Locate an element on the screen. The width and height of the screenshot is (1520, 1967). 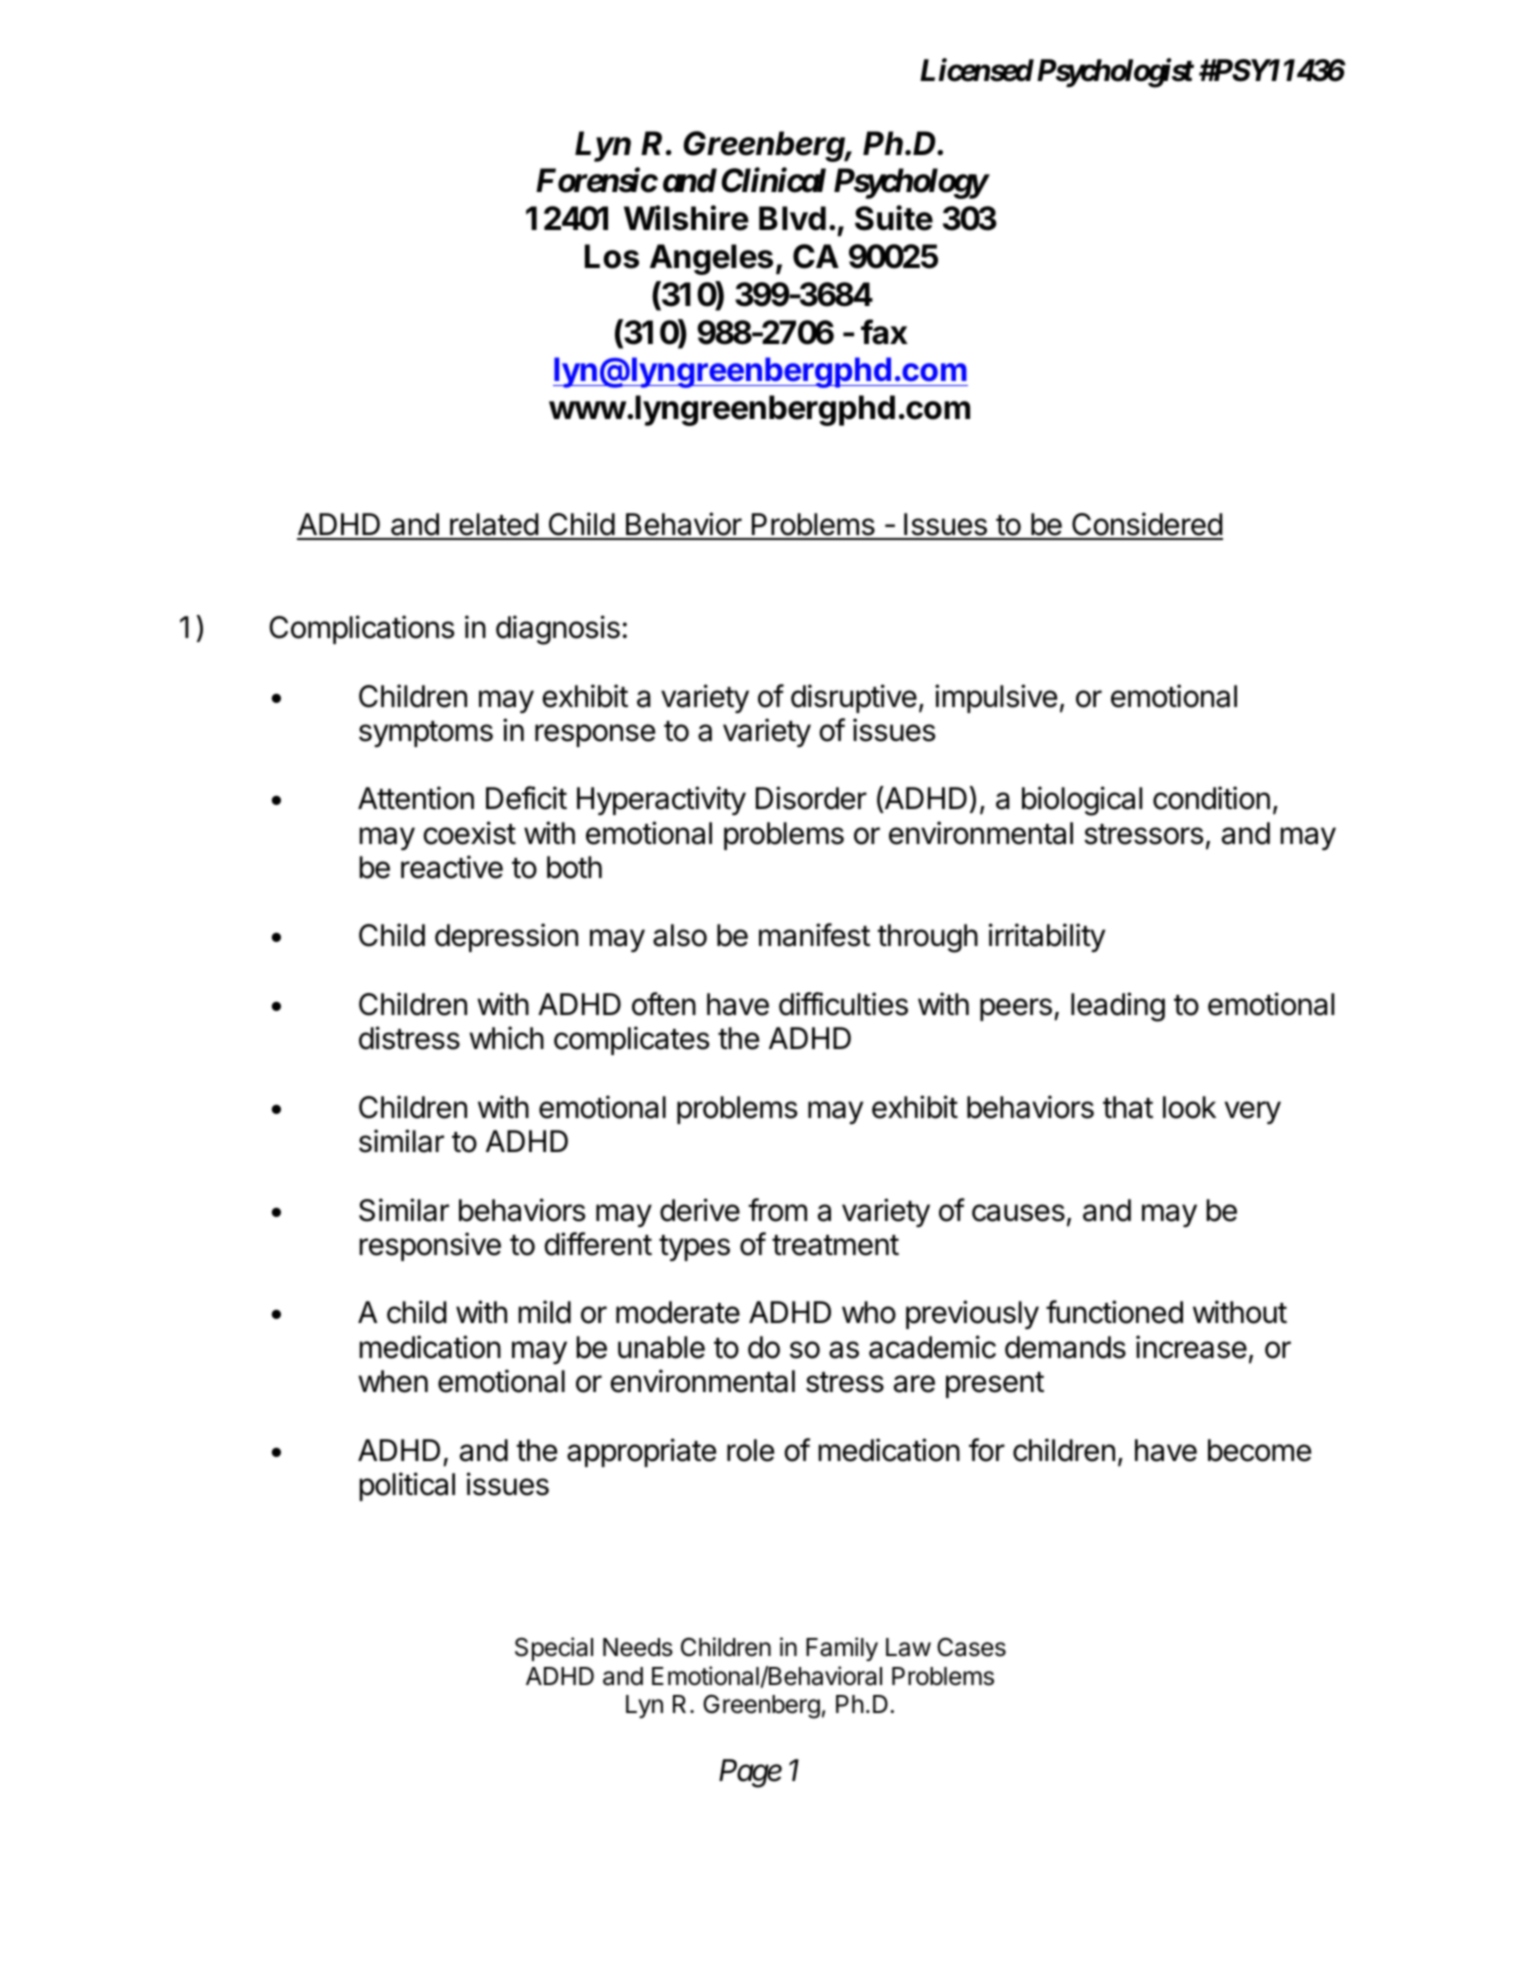
Clinical is located at coordinates (773, 180).
